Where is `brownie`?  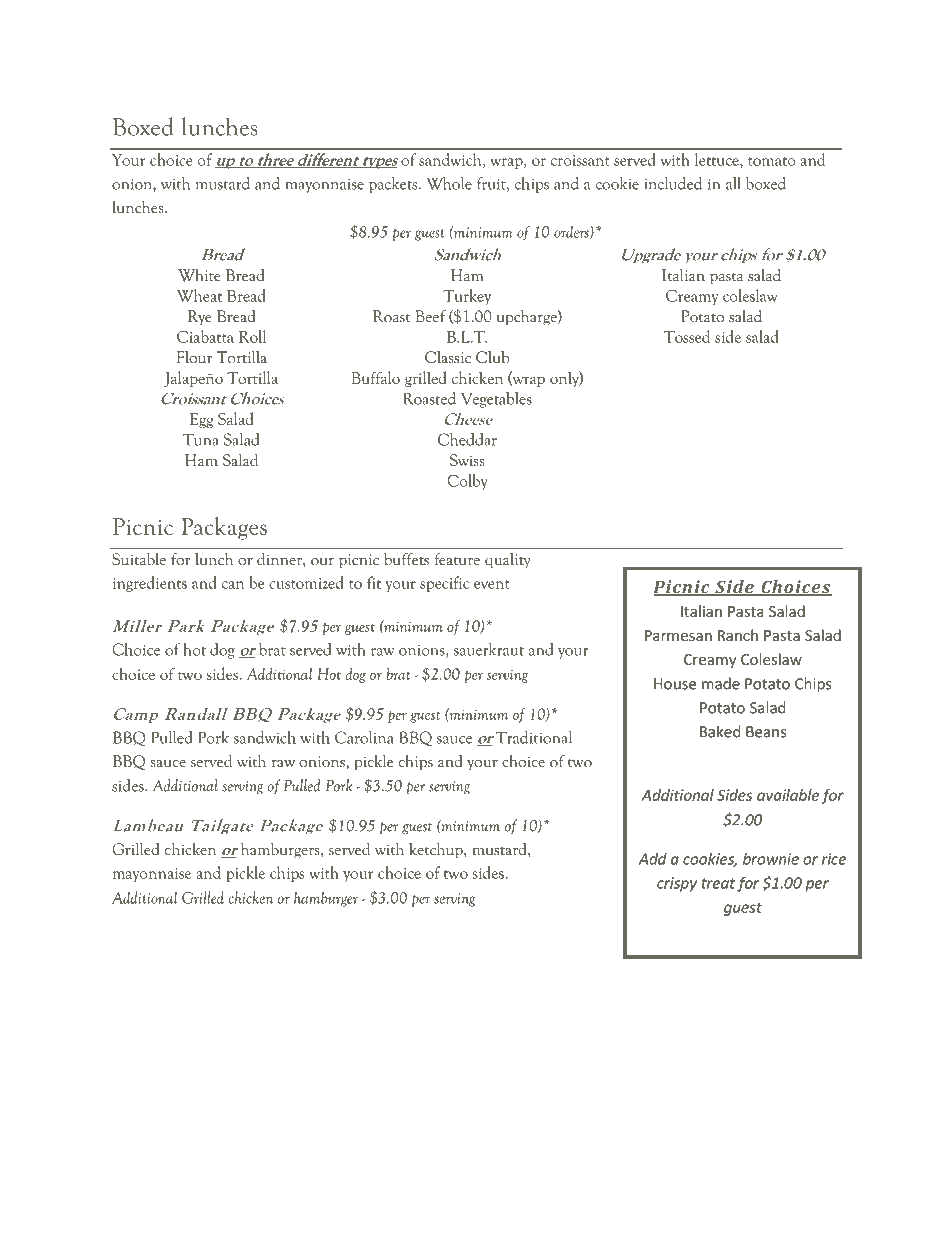
brownie is located at coordinates (771, 859).
